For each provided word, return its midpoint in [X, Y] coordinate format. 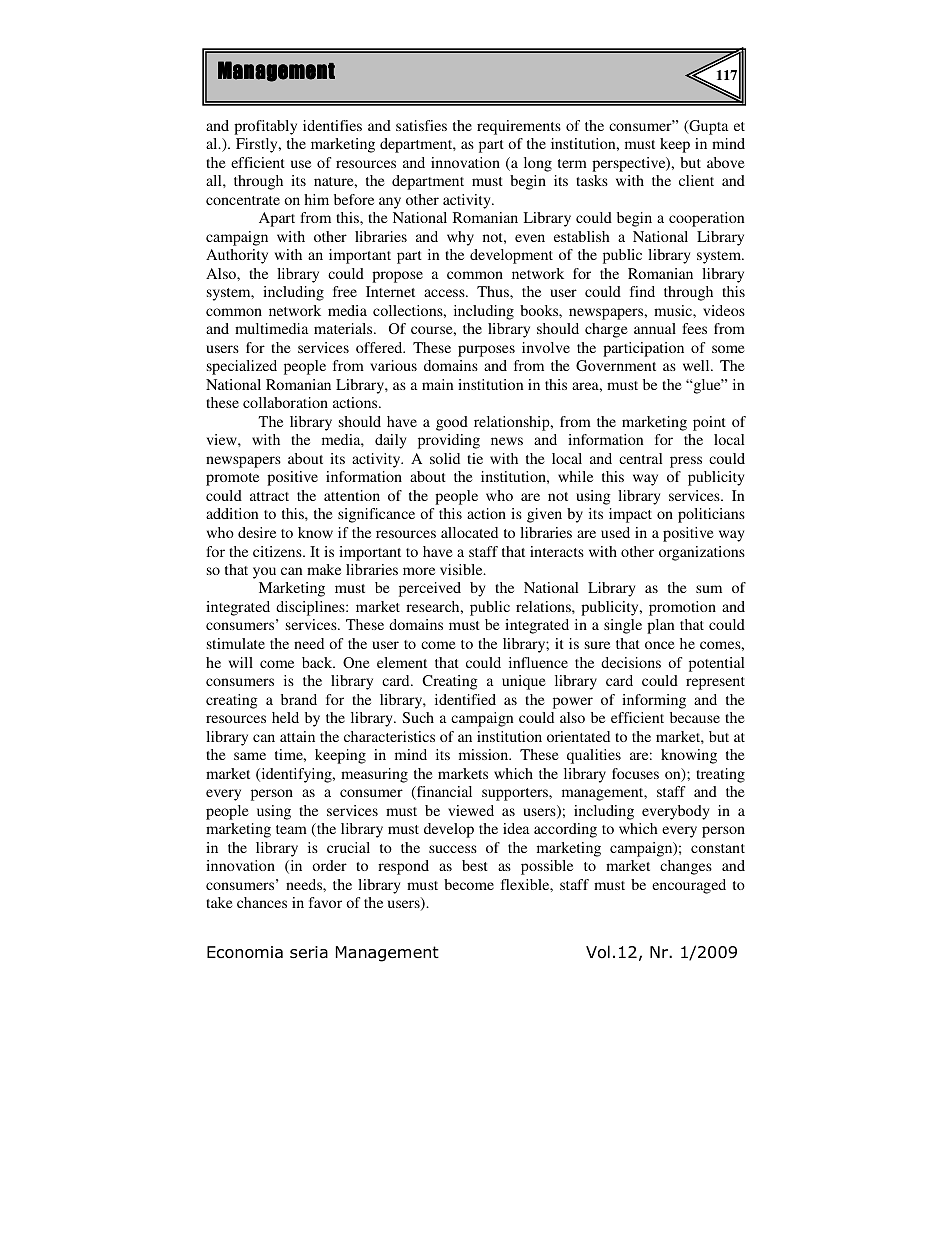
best [475, 865]
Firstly [258, 145]
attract [269, 496]
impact [630, 515]
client [696, 180]
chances [262, 902]
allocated [469, 532]
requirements [519, 127]
